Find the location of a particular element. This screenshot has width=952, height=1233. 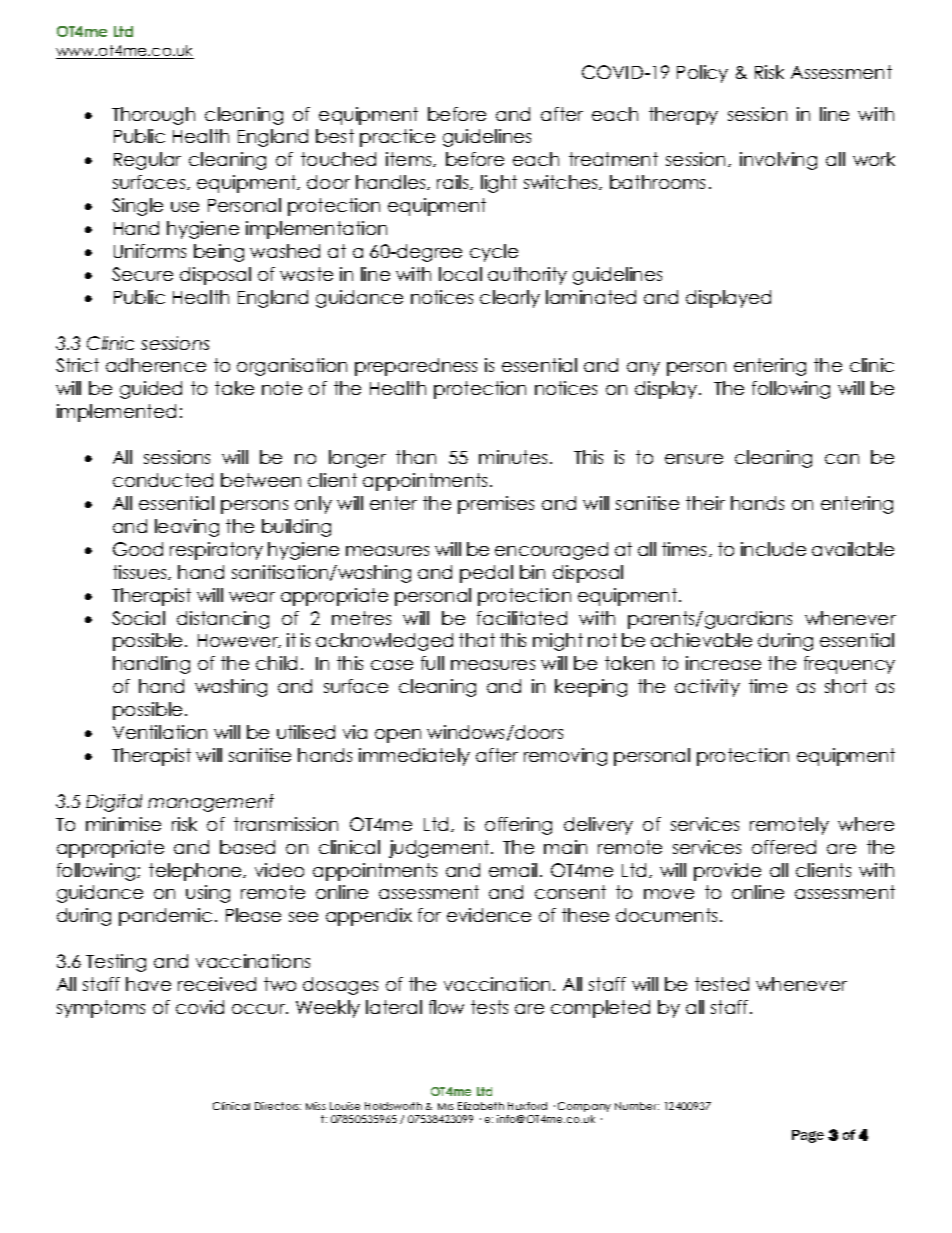

practice is located at coordinates (397, 138).
